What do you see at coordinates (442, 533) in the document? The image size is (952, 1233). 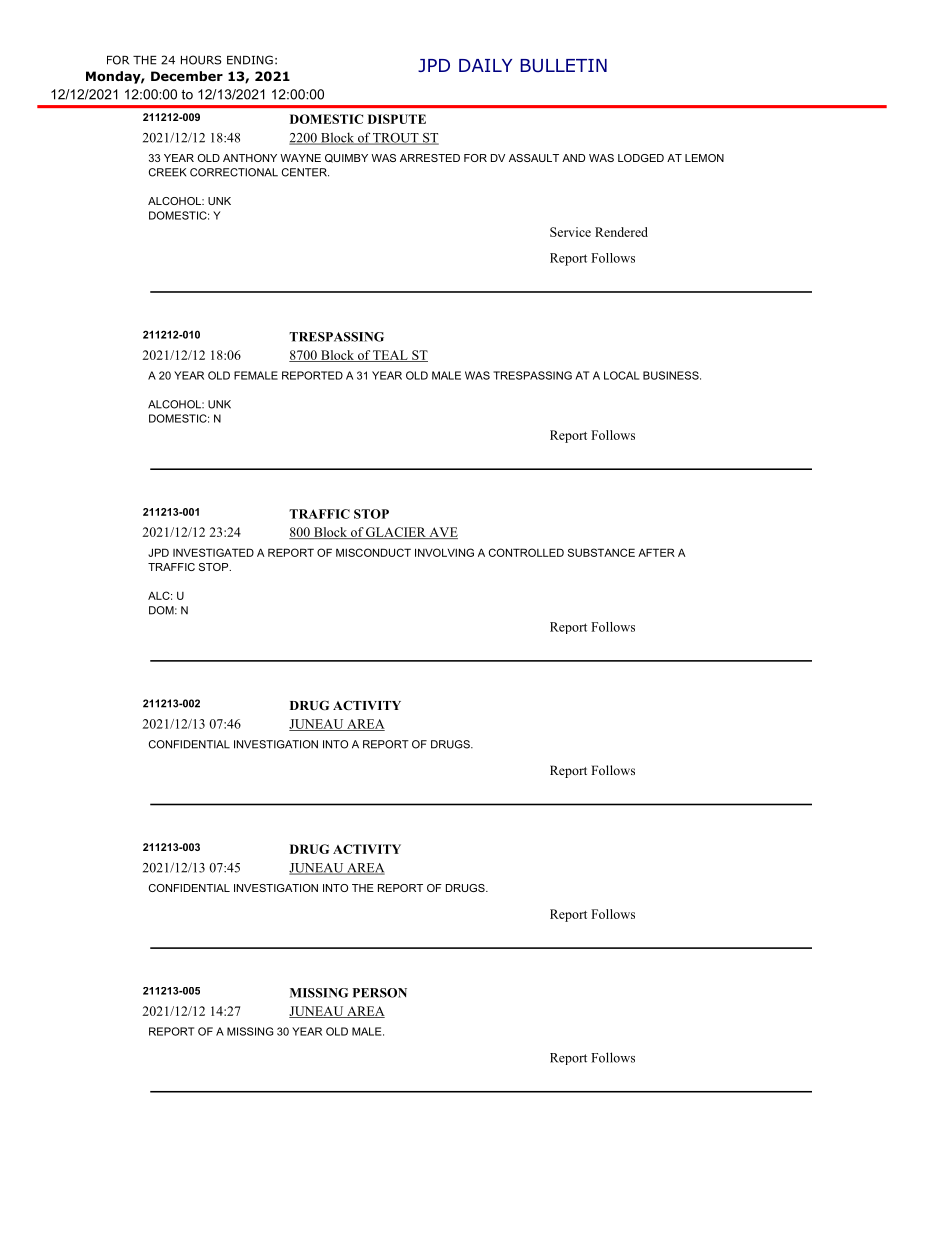 I see `AVE` at bounding box center [442, 533].
